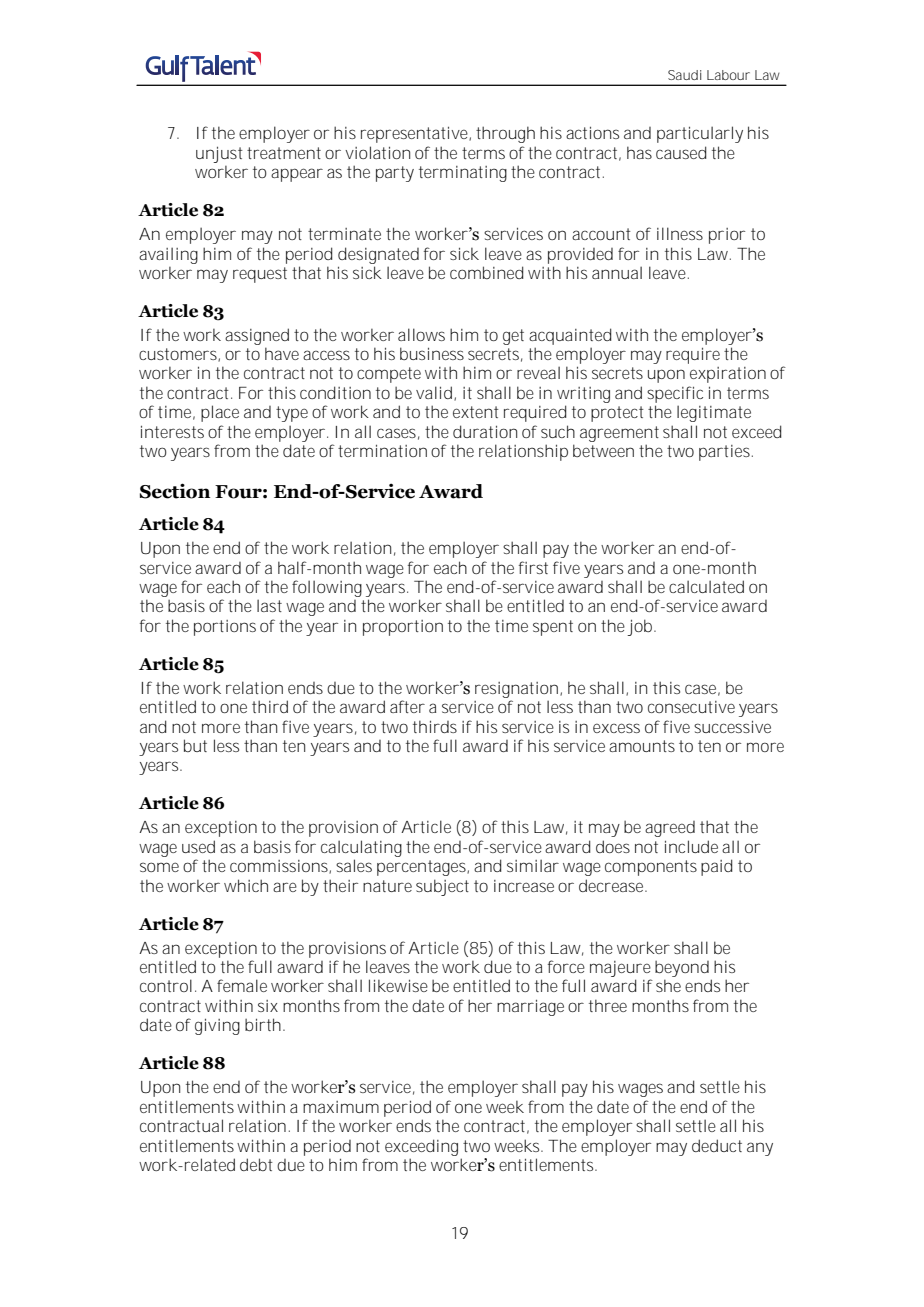  I want to click on maximum, so click(341, 1107).
